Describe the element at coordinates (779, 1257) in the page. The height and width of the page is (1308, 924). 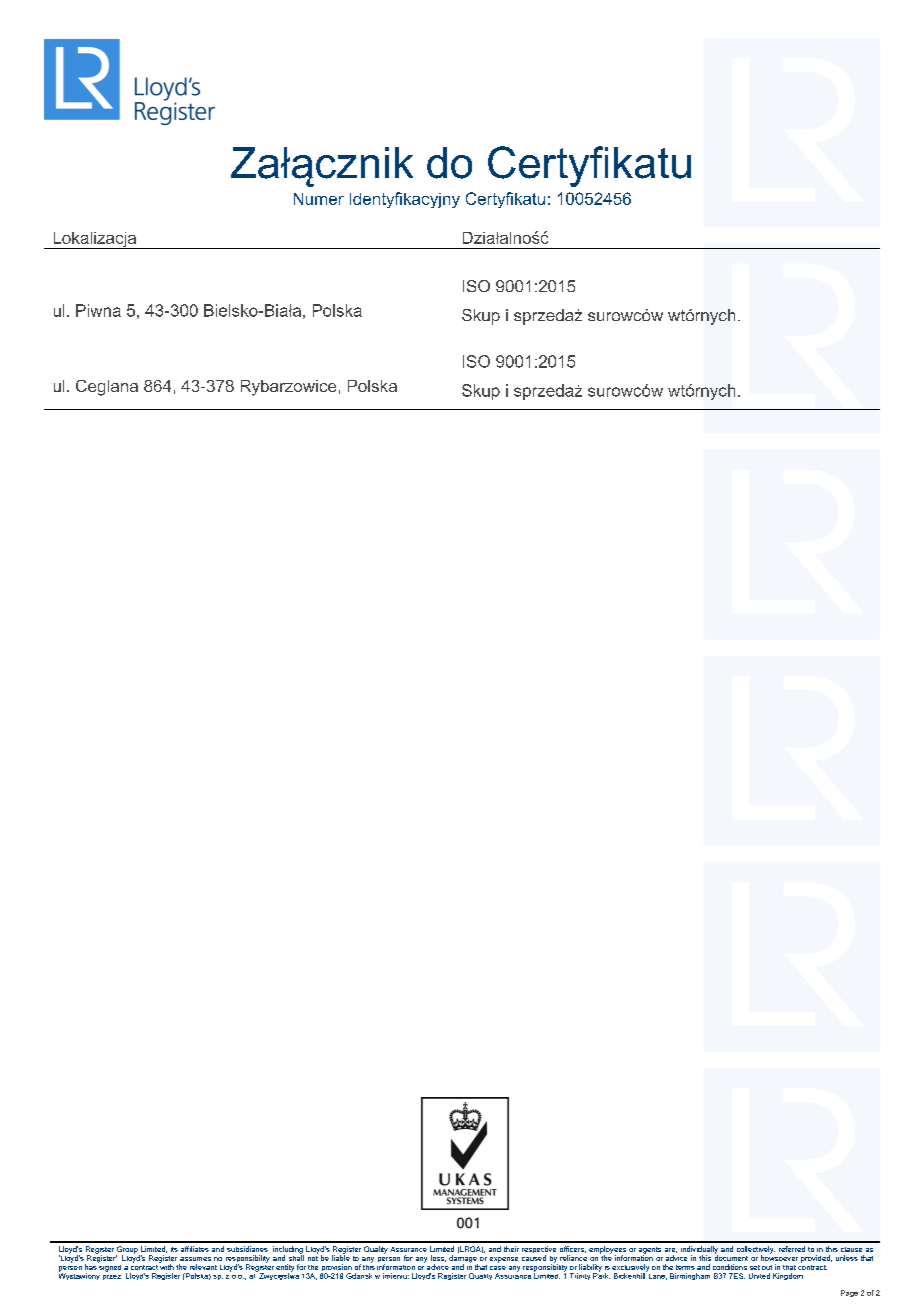
I see `howsoever` at that location.
